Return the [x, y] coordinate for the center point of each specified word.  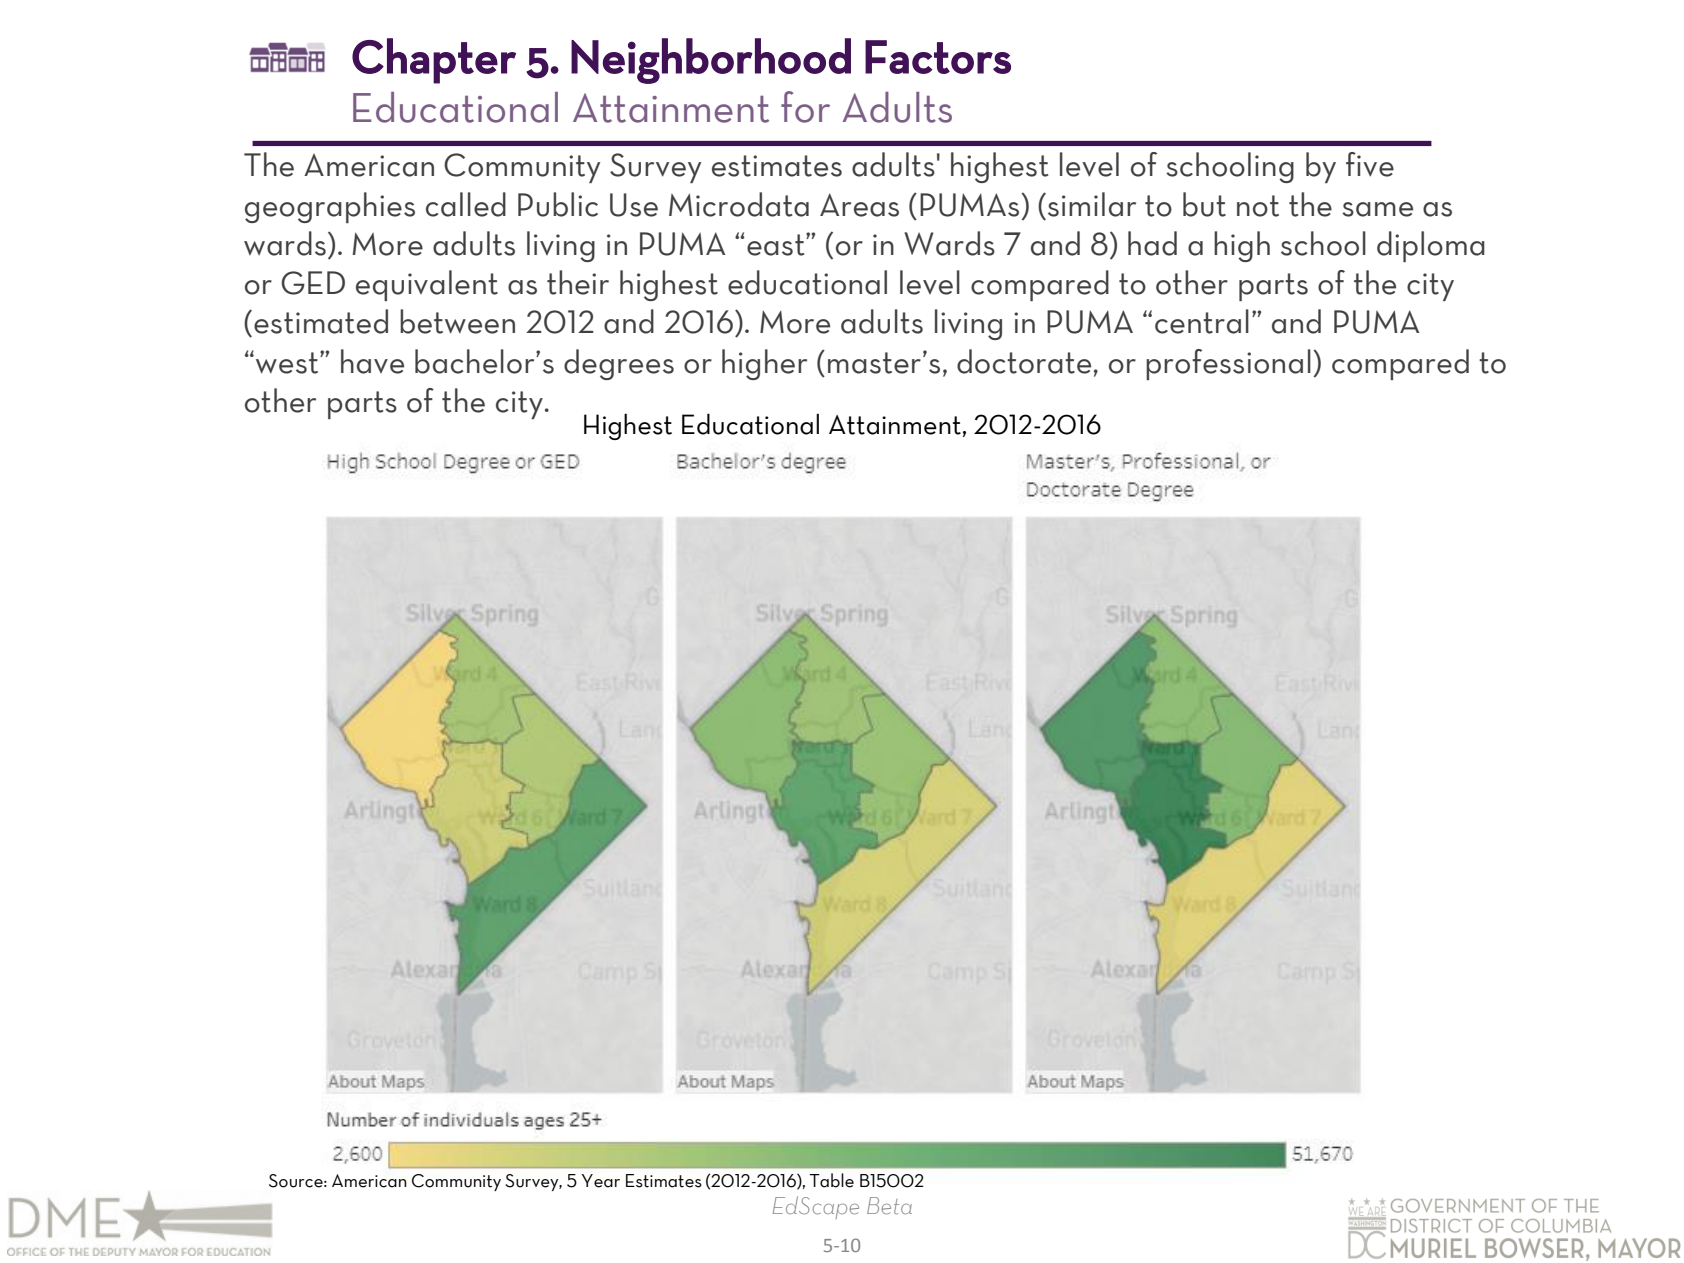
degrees [619, 364]
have [372, 361]
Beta [889, 1205]
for [805, 107]
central [1202, 321]
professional [1228, 364]
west [288, 362]
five [1370, 164]
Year [601, 1181]
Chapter [434, 61]
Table [832, 1180]
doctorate [1024, 361]
